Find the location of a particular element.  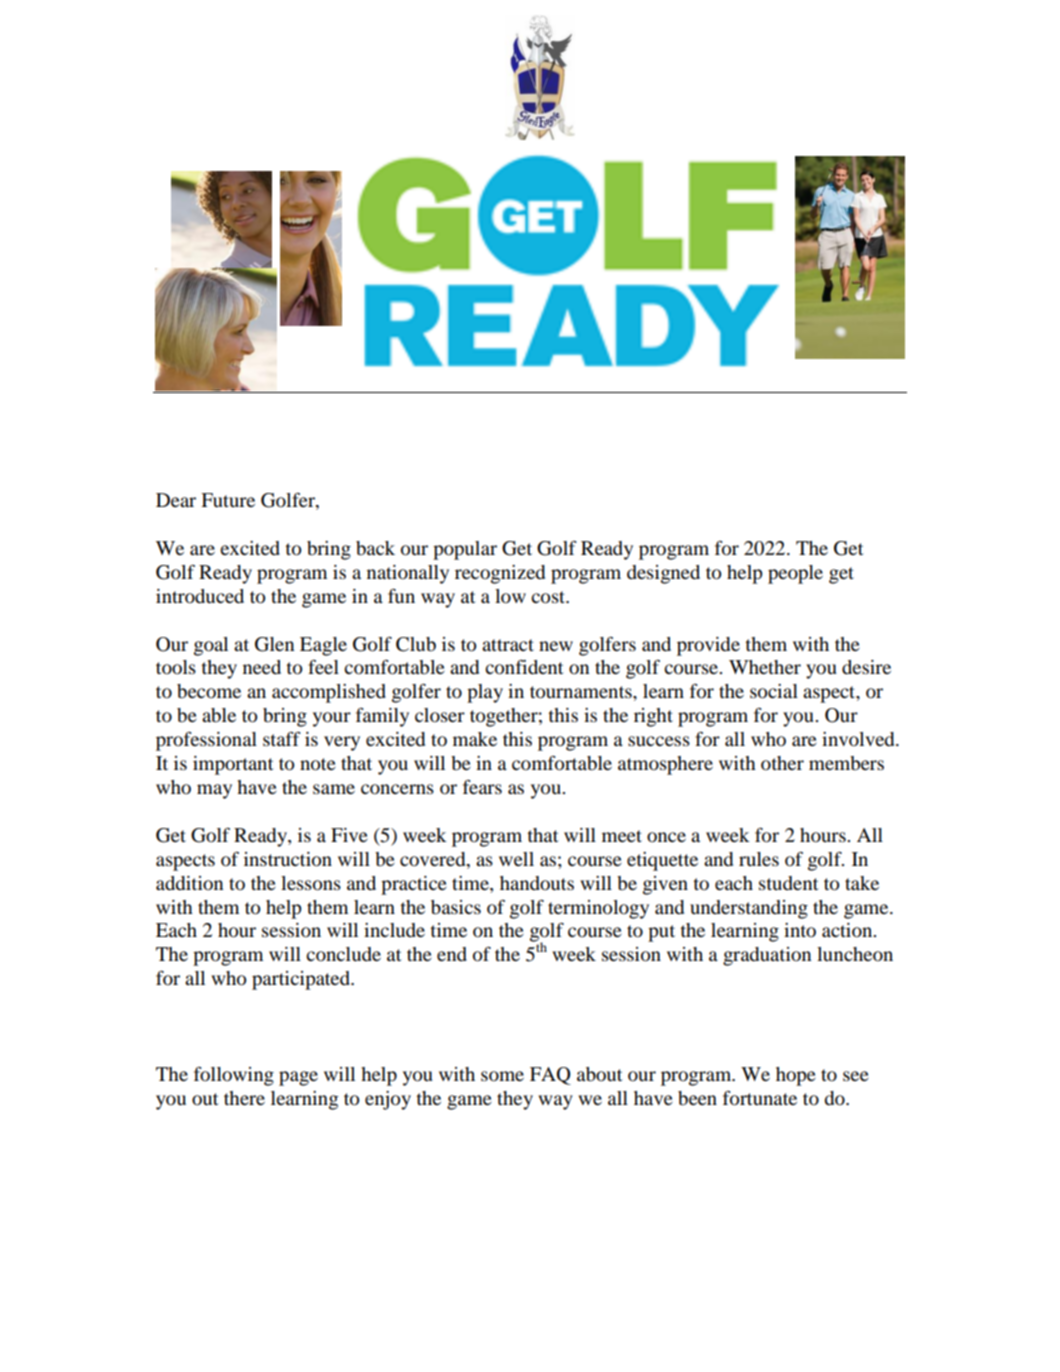

participated is located at coordinates (302, 980).
